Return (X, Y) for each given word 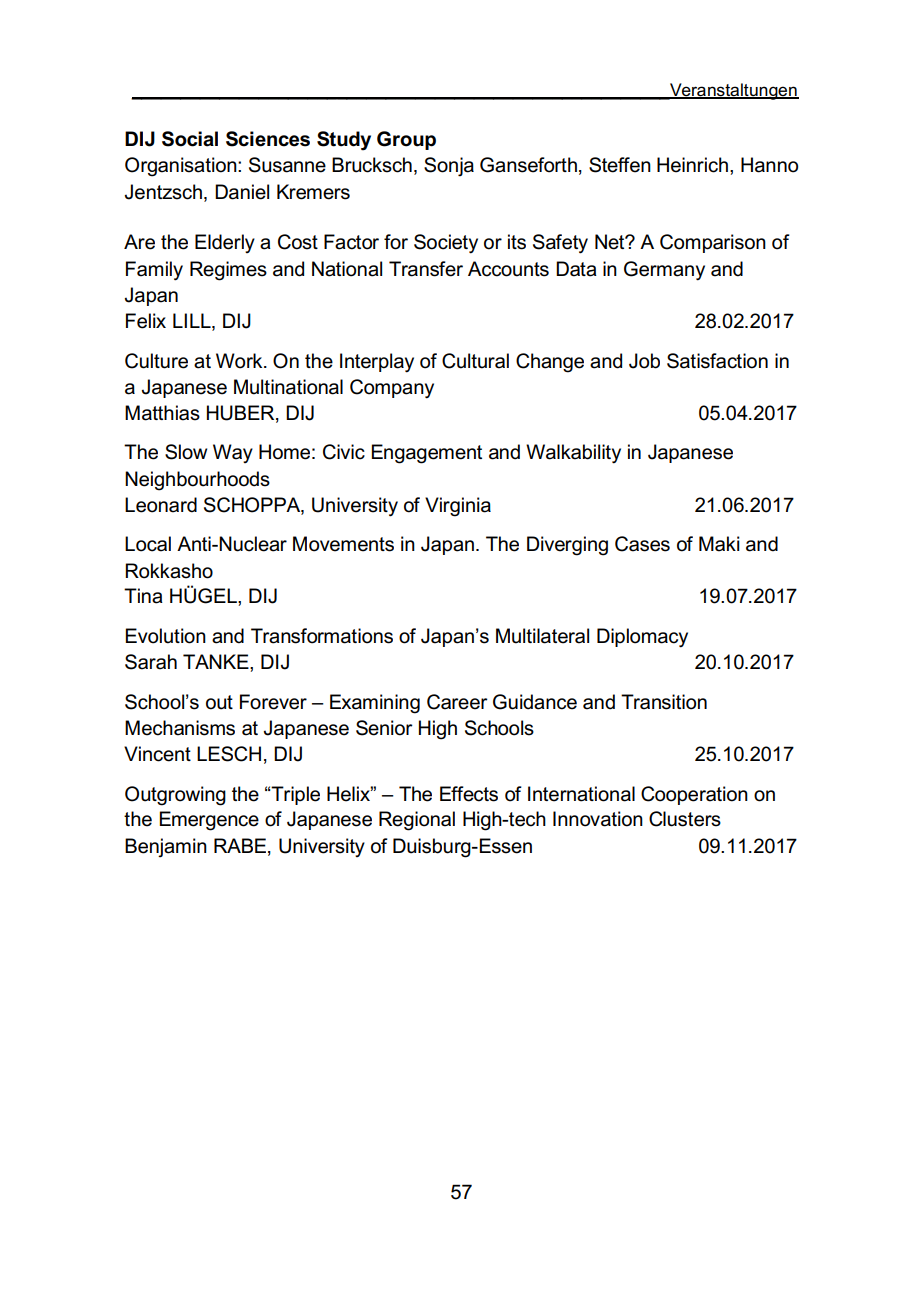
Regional (417, 821)
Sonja (449, 167)
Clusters (685, 819)
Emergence (209, 821)
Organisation (182, 167)
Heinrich (692, 165)
